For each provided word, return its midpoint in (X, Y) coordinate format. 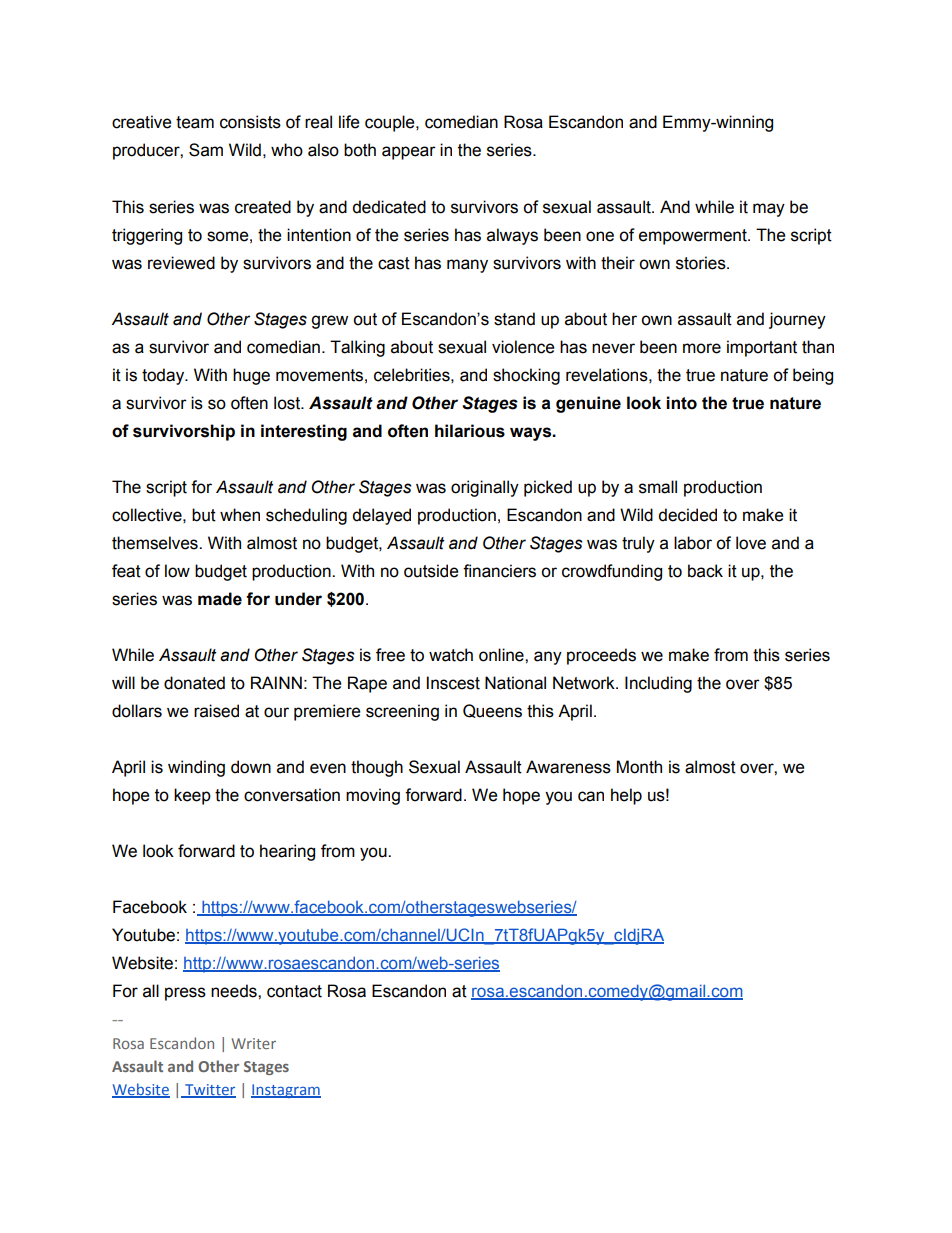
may (769, 210)
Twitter (209, 1091)
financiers (499, 571)
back (705, 571)
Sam (206, 150)
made (220, 599)
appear (409, 153)
